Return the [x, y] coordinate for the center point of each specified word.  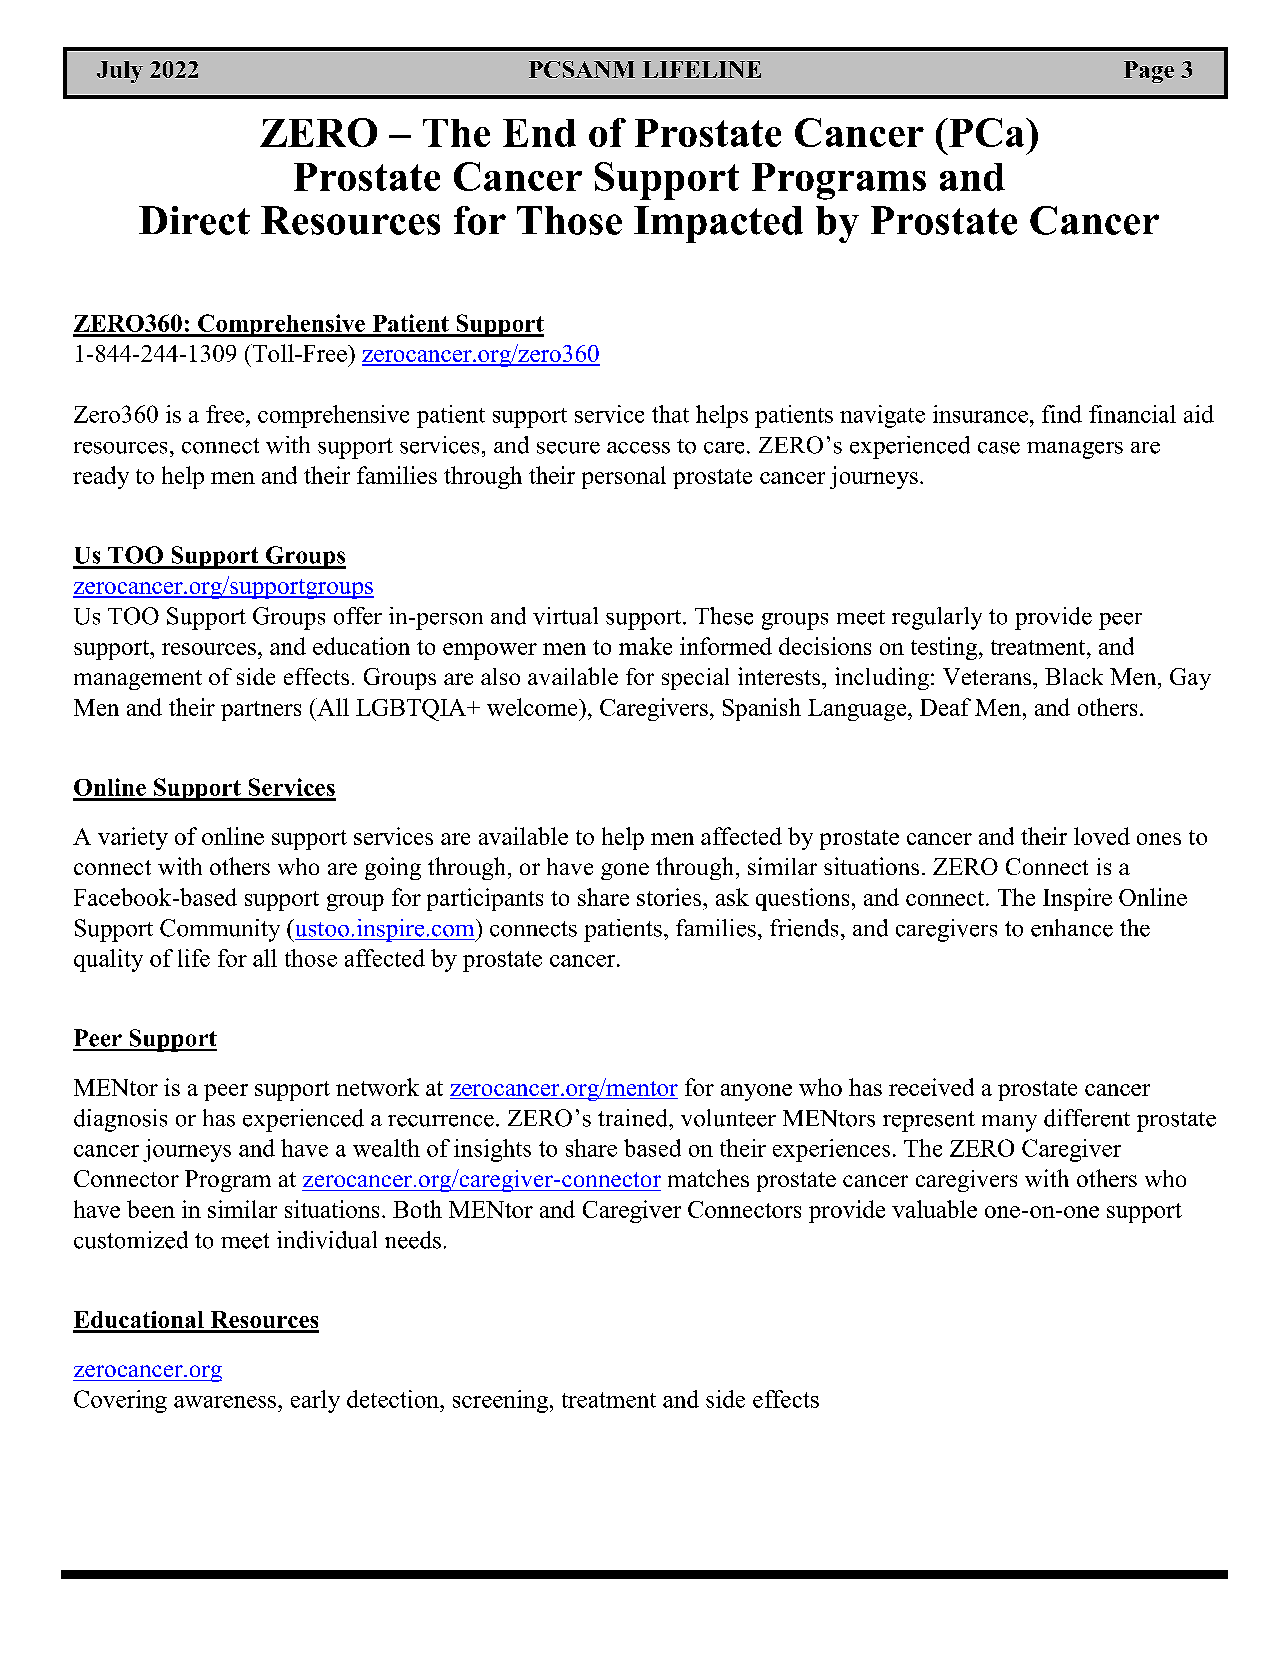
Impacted [718, 224]
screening [502, 1401]
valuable [934, 1209]
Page [1149, 72]
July [120, 72]
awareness [226, 1402]
